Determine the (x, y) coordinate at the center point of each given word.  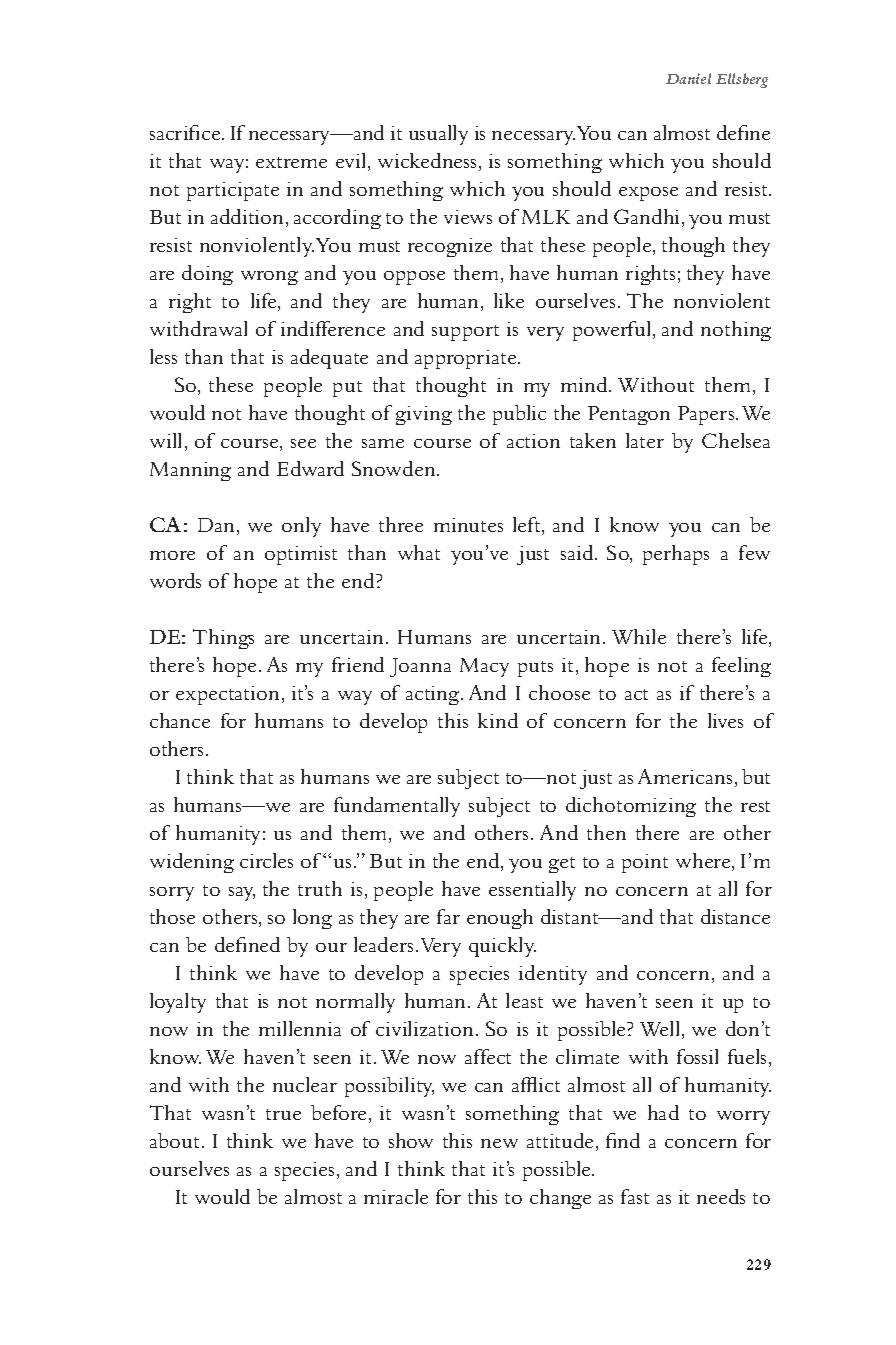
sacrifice (186, 132)
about (176, 1140)
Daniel (688, 78)
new (499, 1143)
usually (438, 135)
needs (721, 1196)
